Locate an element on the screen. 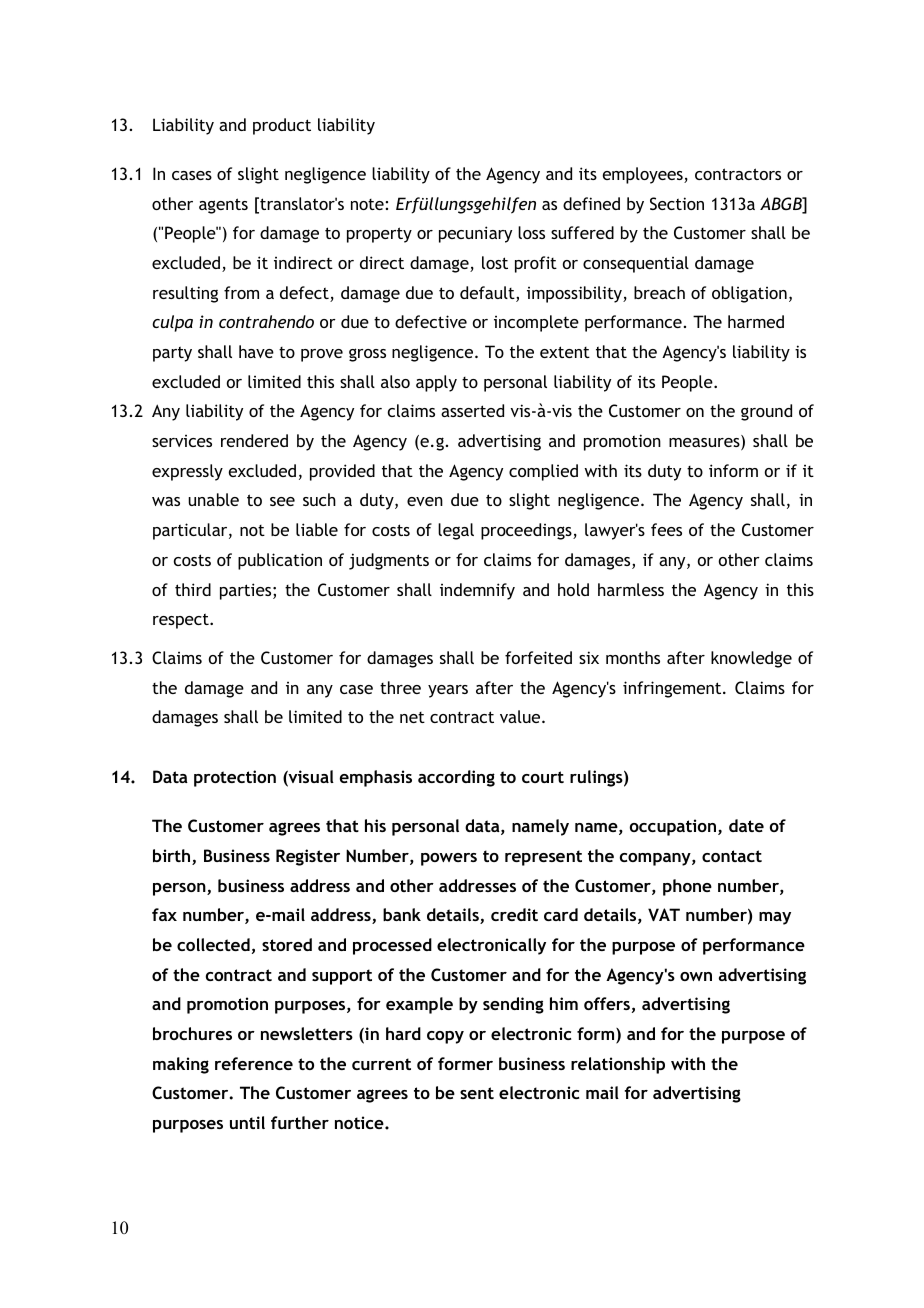  knowledge is located at coordinates (751, 659).
